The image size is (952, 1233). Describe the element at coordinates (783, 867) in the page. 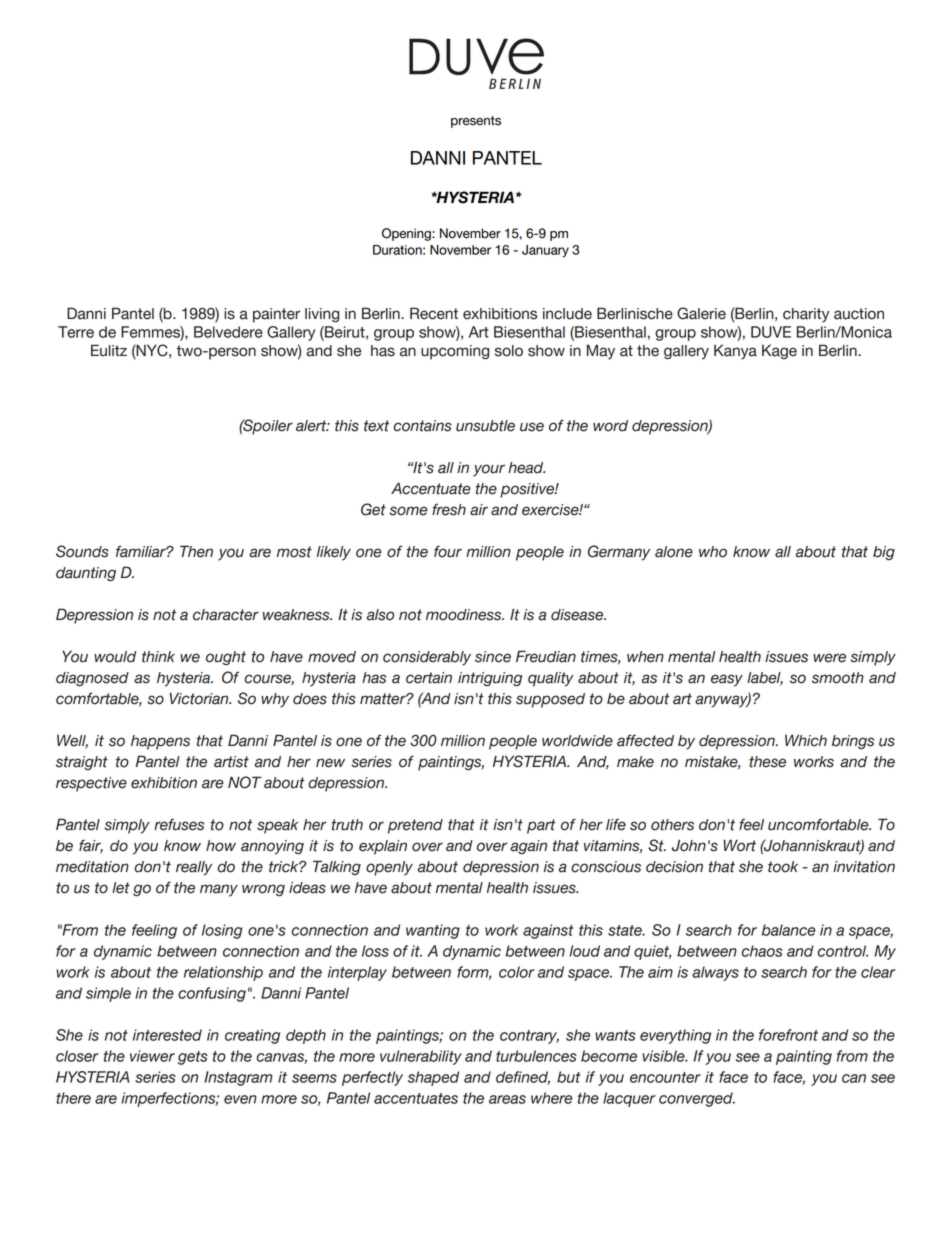

I see `took` at that location.
